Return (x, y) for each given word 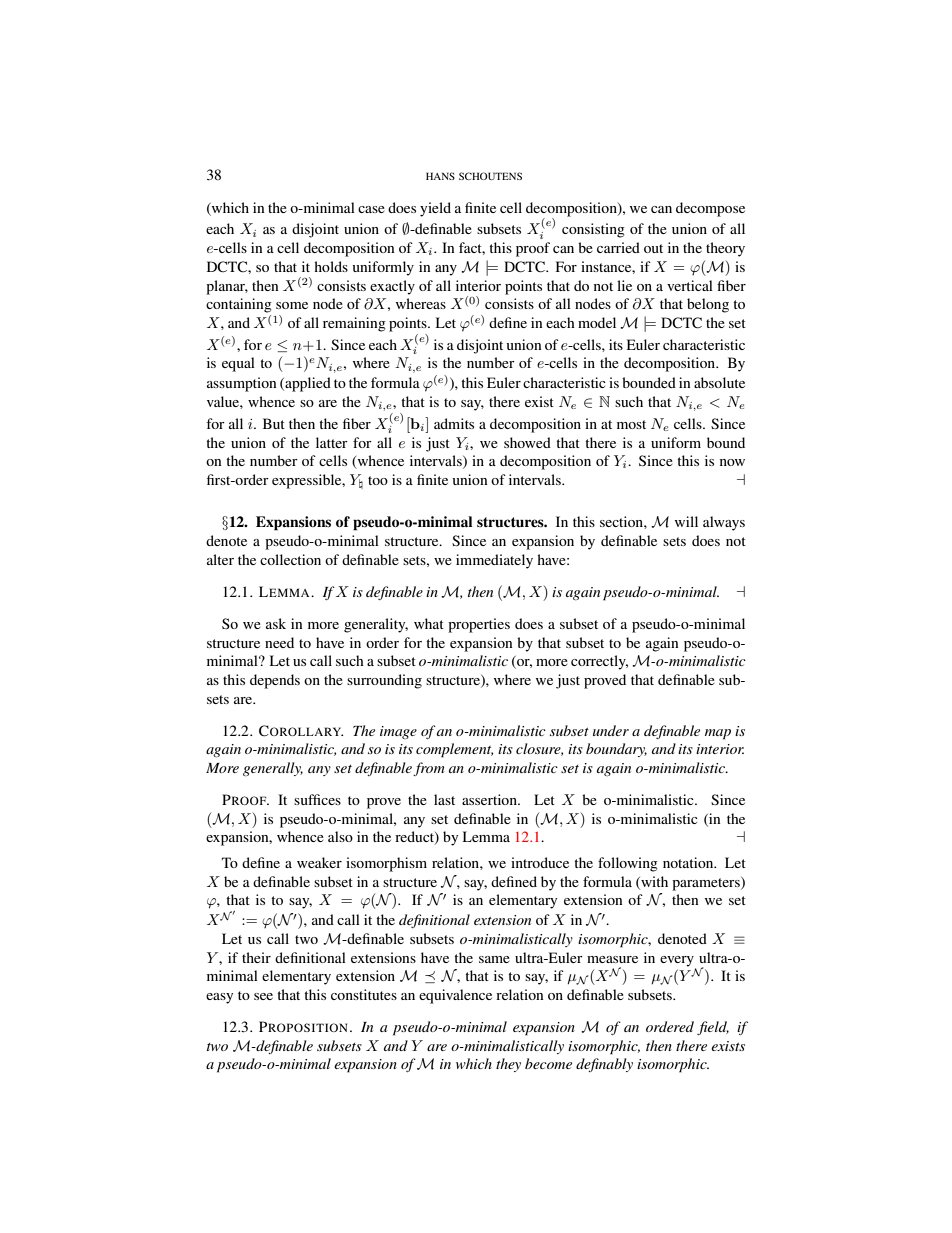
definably (604, 1065)
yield (435, 209)
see (263, 996)
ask (276, 623)
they (508, 1065)
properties (479, 625)
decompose (710, 209)
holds (331, 266)
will (686, 521)
